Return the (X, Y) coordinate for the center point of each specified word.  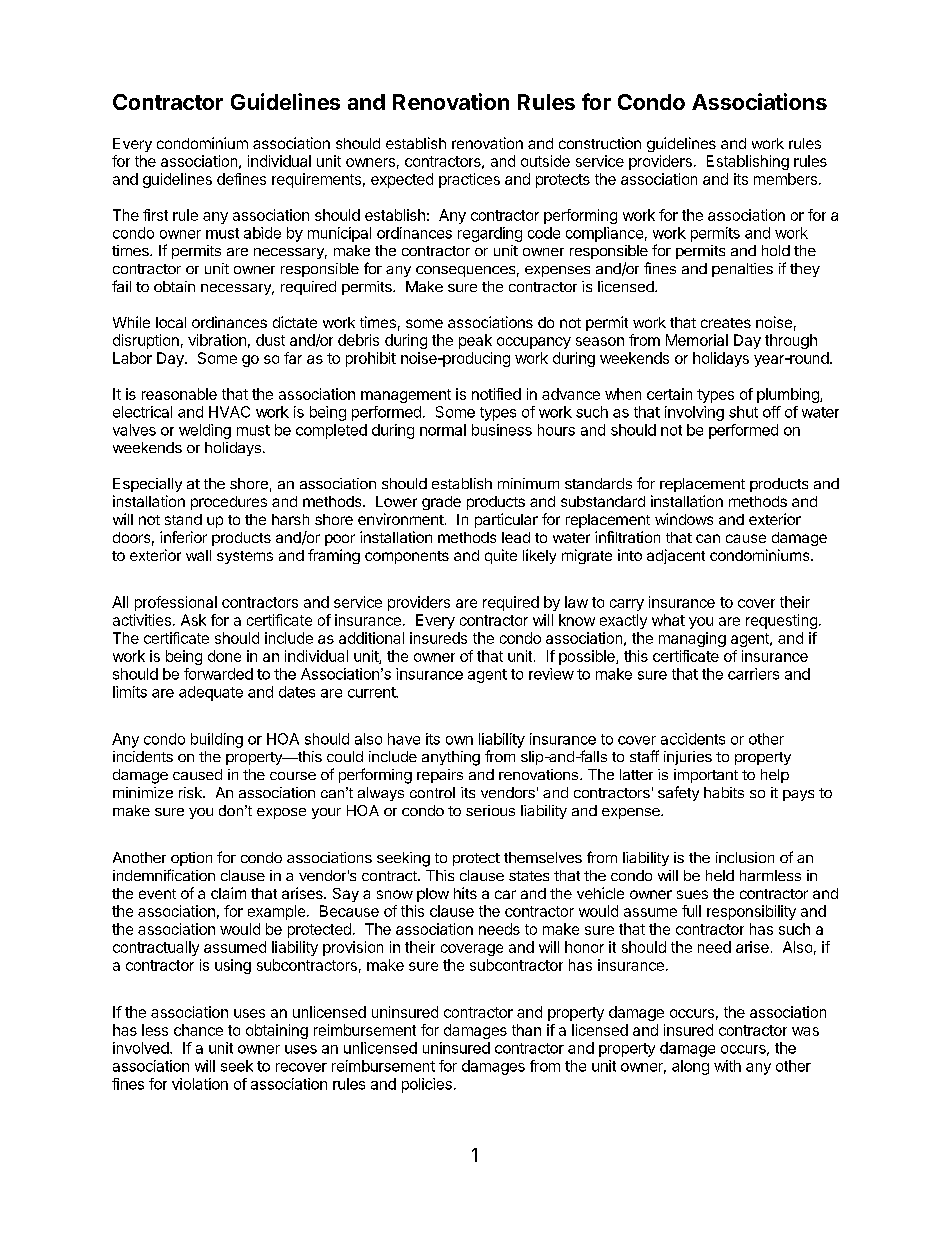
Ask (193, 620)
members (785, 179)
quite (501, 556)
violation (200, 1084)
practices (469, 180)
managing (692, 639)
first (155, 215)
